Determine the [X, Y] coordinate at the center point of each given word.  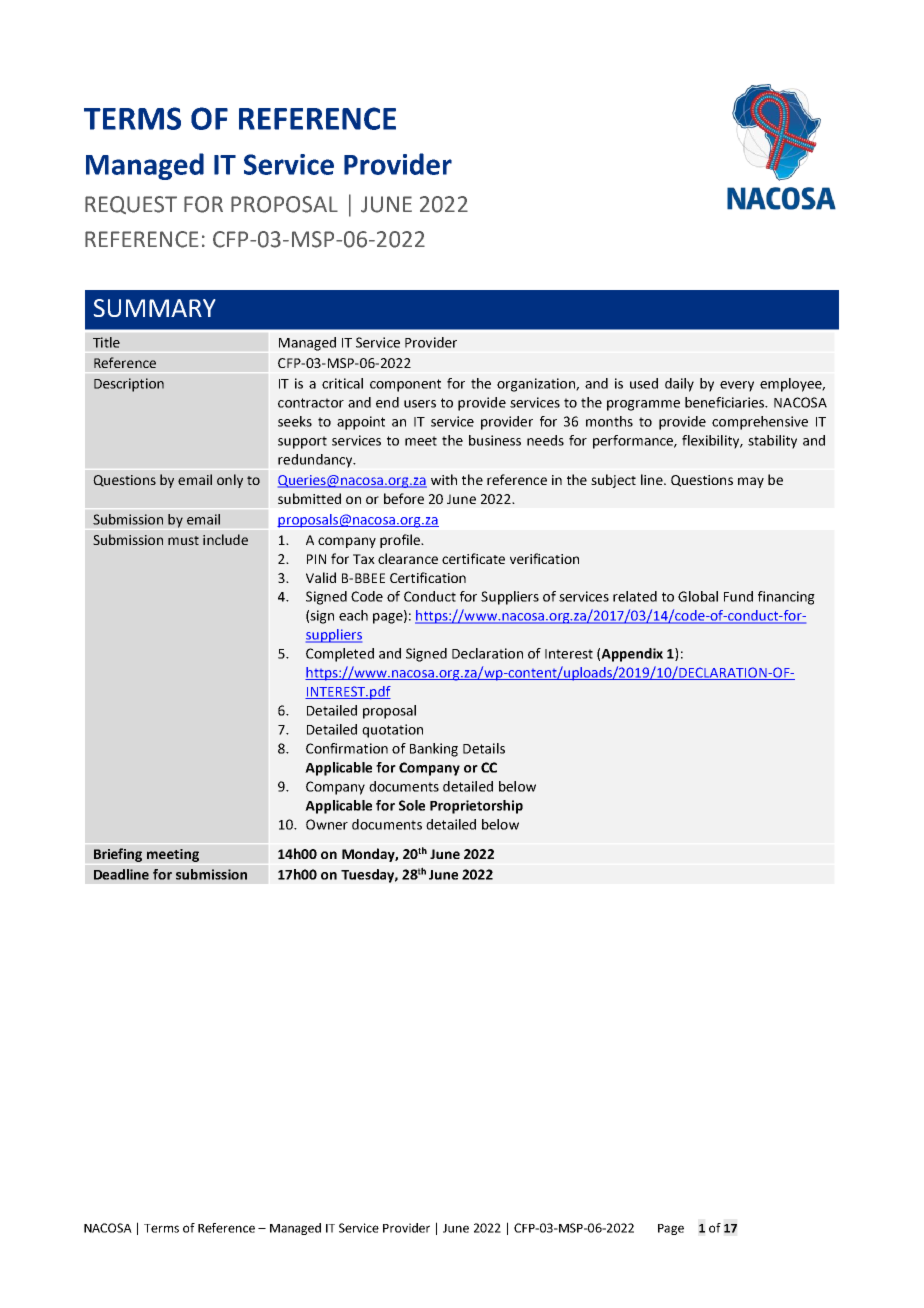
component [405, 385]
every [737, 386]
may [751, 482]
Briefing [118, 855]
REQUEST [131, 205]
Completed [340, 655]
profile [401, 541]
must [183, 540]
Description [129, 385]
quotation [392, 731]
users [420, 404]
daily [679, 385]
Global [698, 596]
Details [484, 748]
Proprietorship [476, 807]
